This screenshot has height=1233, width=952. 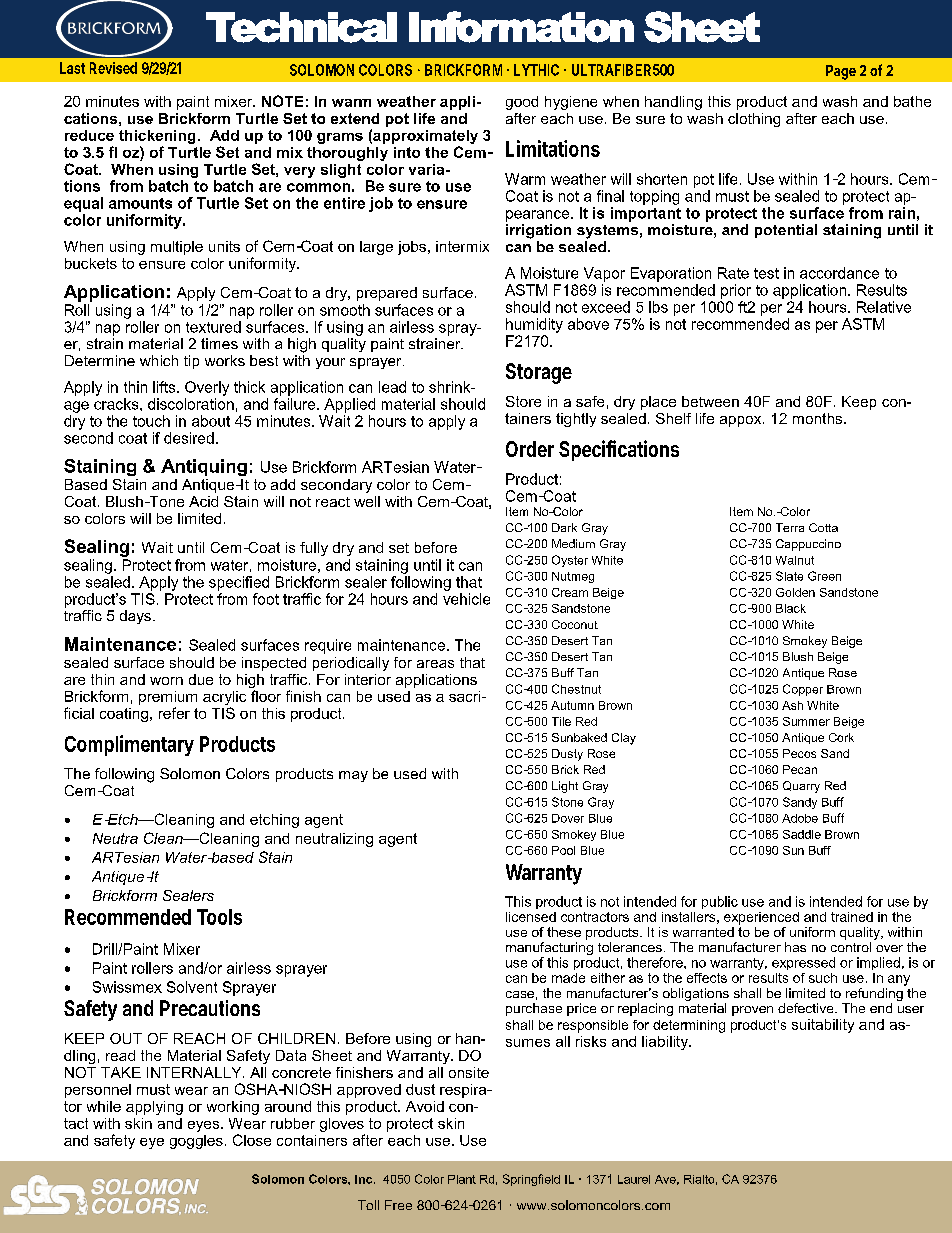 What do you see at coordinates (462, 1179) in the screenshot?
I see `Plant` at bounding box center [462, 1179].
